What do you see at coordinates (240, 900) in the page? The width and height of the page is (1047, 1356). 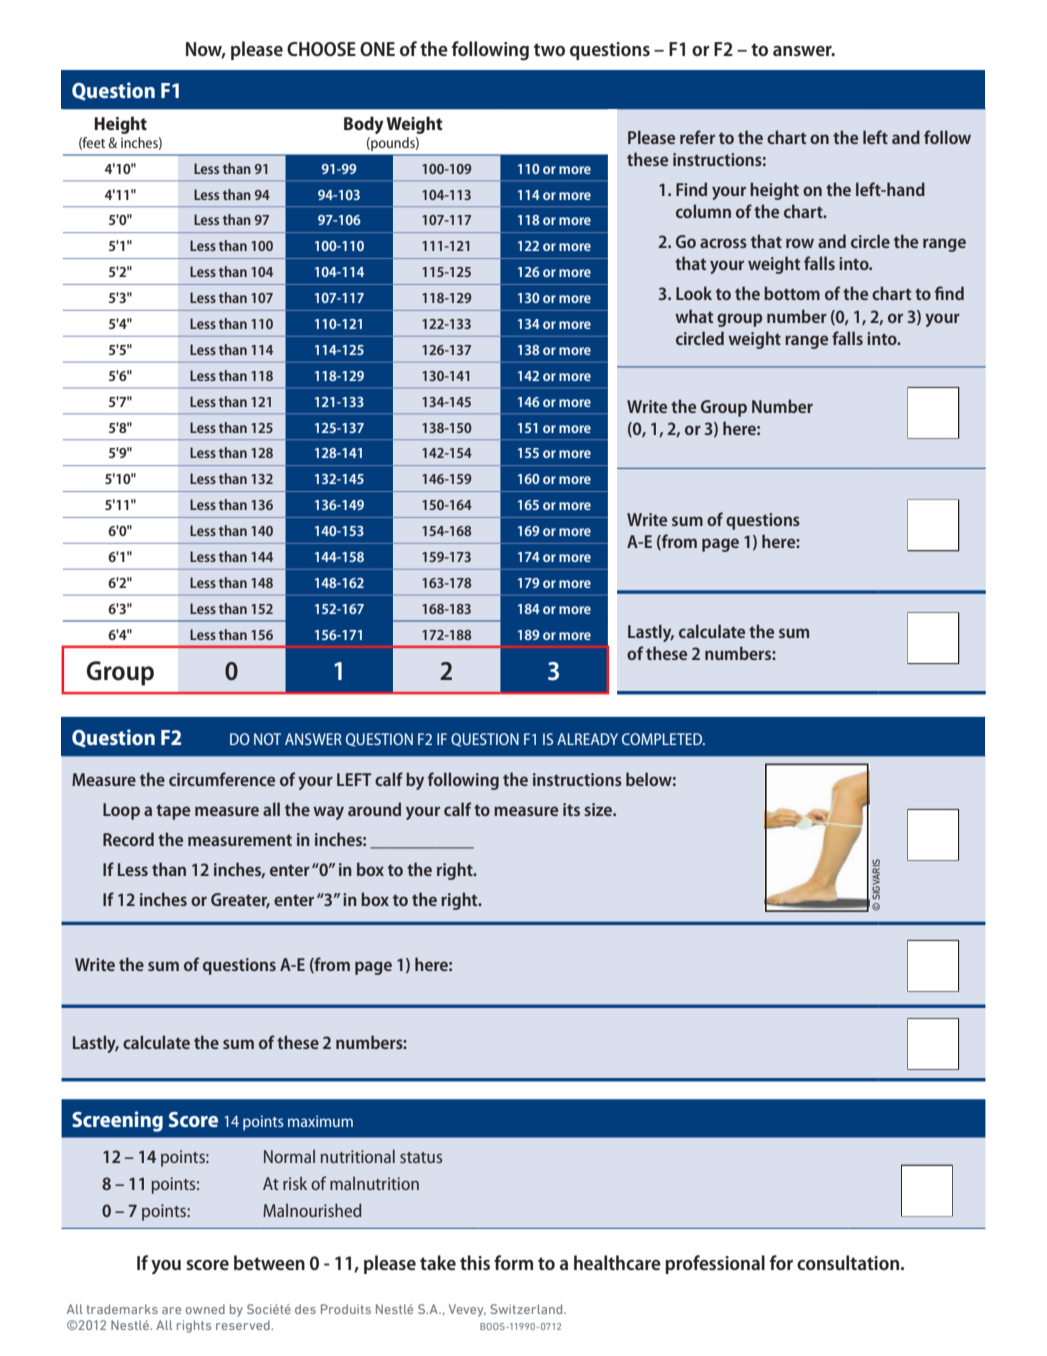 I see `Greater` at bounding box center [240, 900].
